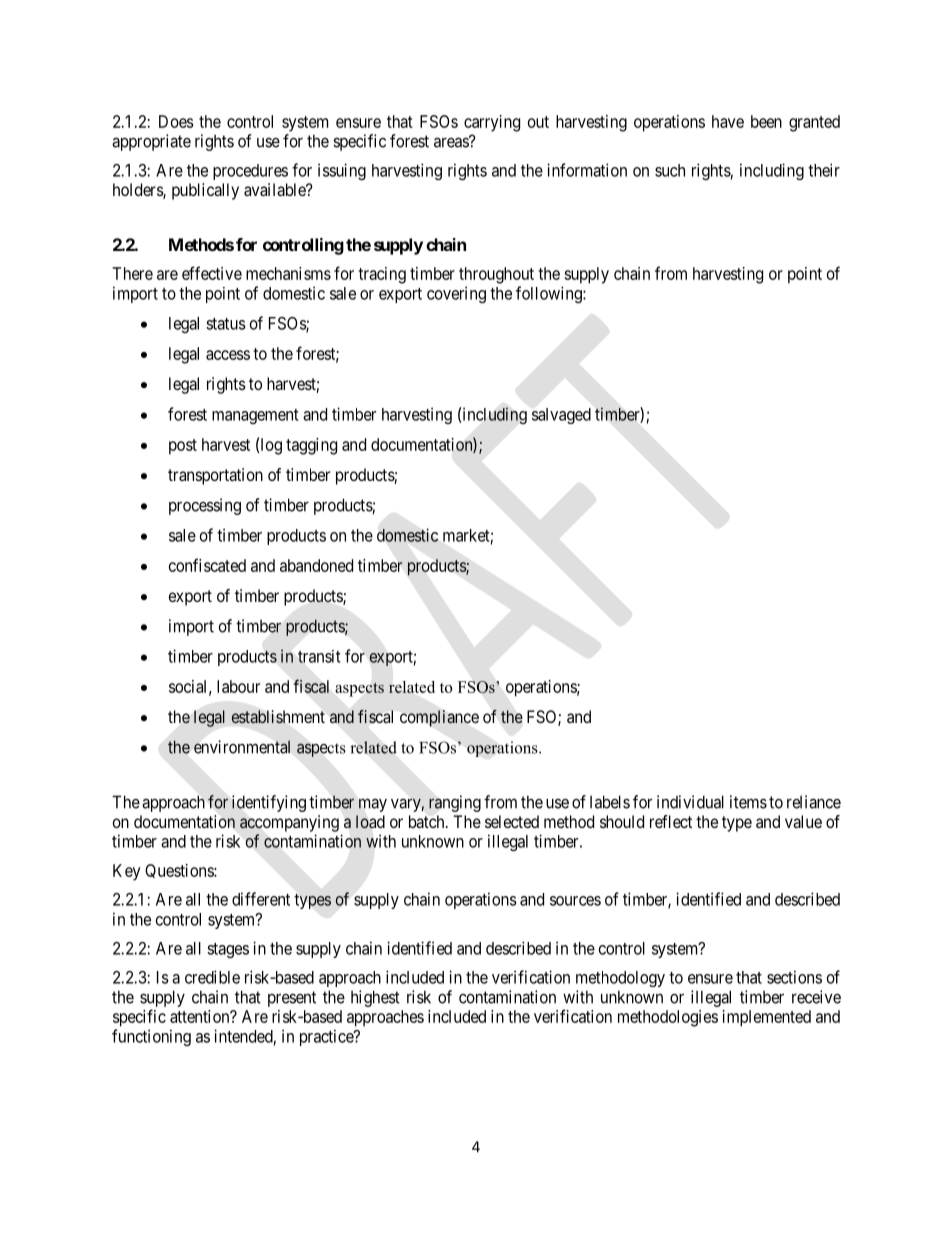  Describe the element at coordinates (250, 172) in the page. I see `procedures` at that location.
